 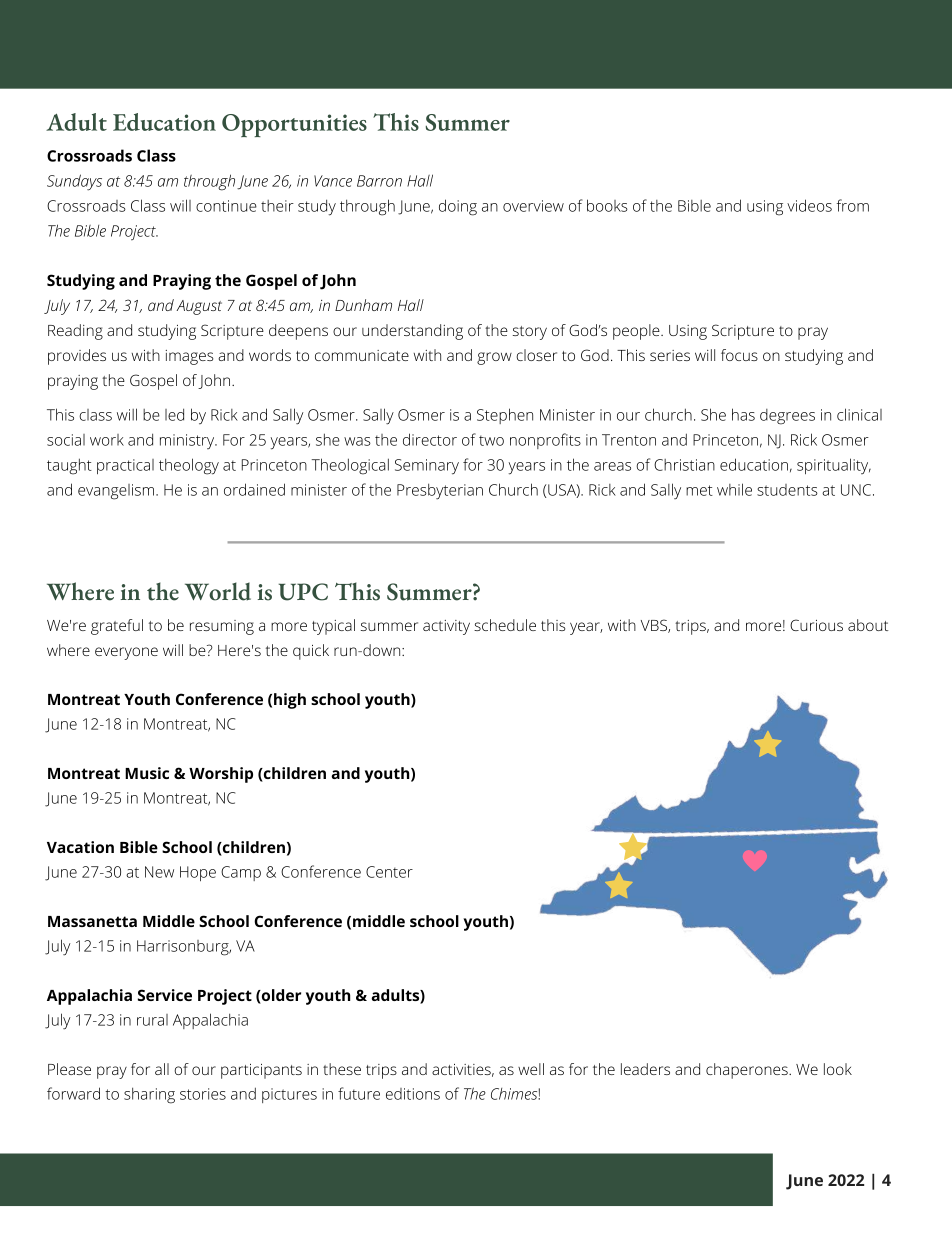 What do you see at coordinates (816, 625) in the screenshot?
I see `Curious` at bounding box center [816, 625].
